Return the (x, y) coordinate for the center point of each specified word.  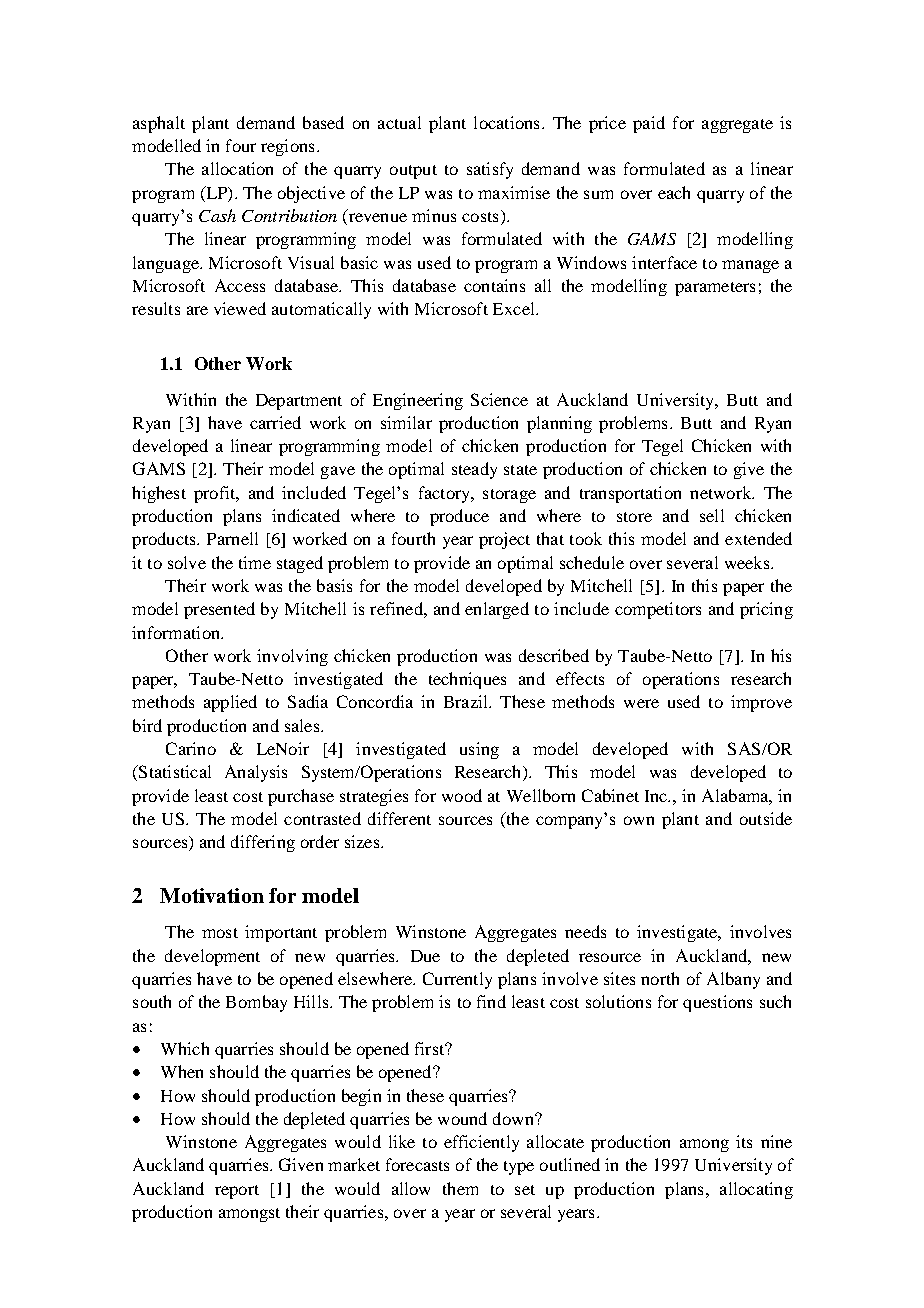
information (177, 632)
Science (499, 399)
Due (425, 956)
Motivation (212, 895)
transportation (630, 494)
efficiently (481, 1143)
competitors (658, 610)
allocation (237, 168)
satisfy (490, 170)
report (237, 1192)
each (674, 192)
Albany (733, 980)
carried (275, 422)
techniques (467, 680)
